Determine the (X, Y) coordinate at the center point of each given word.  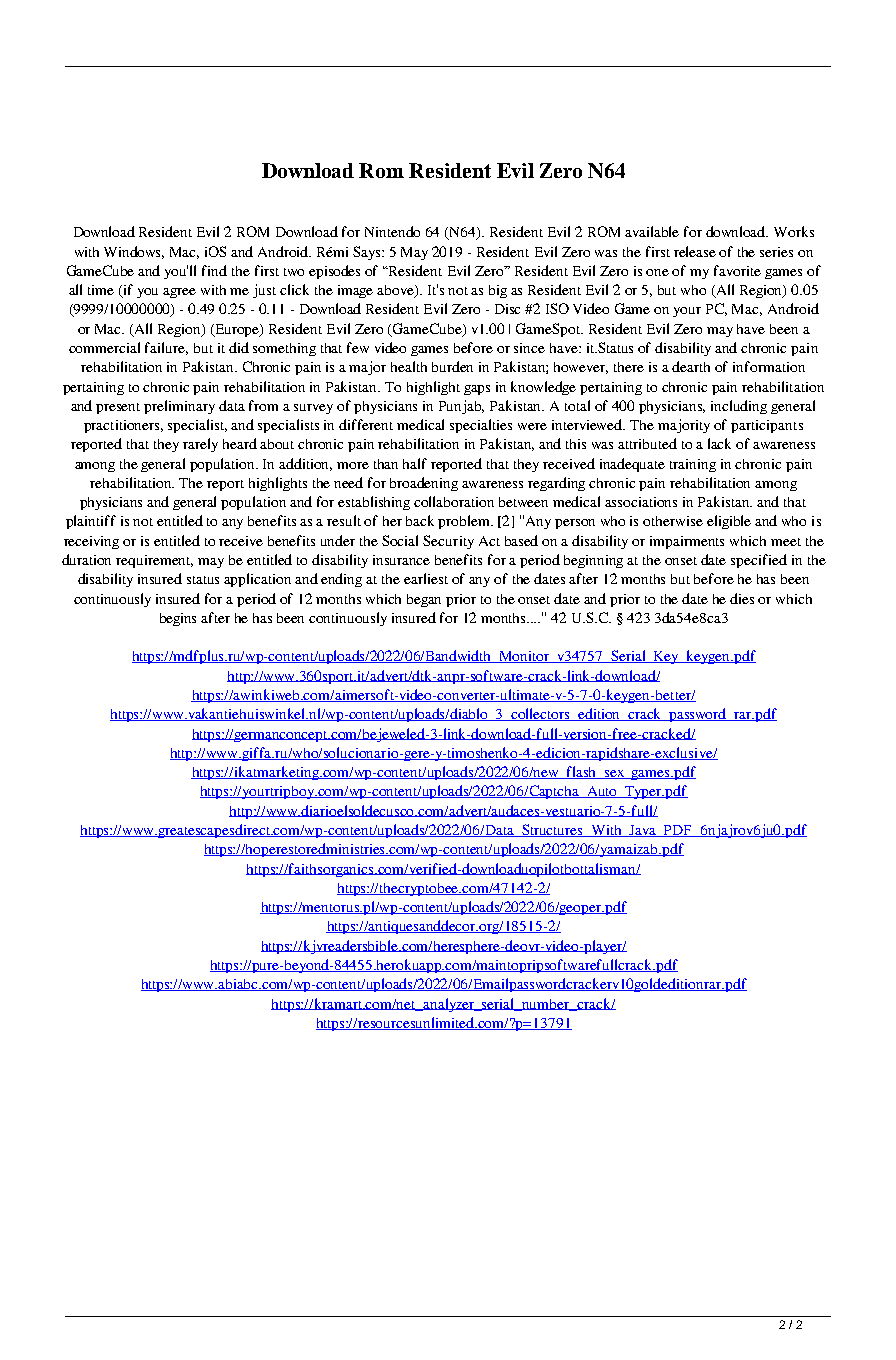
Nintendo (392, 231)
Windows (134, 252)
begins (178, 619)
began (424, 600)
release (695, 251)
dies (742, 598)
